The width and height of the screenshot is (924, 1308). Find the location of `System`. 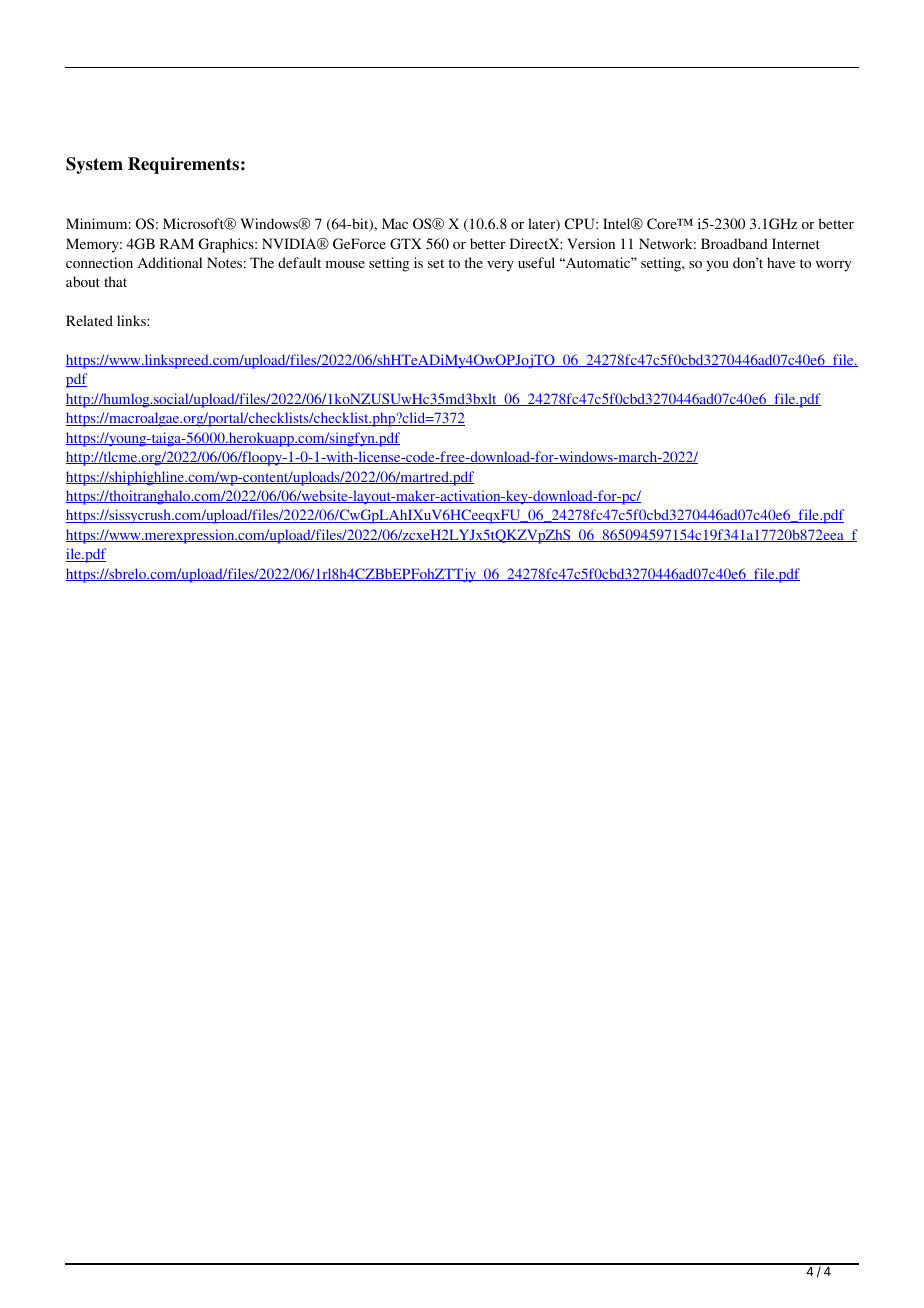

System is located at coordinates (94, 165).
